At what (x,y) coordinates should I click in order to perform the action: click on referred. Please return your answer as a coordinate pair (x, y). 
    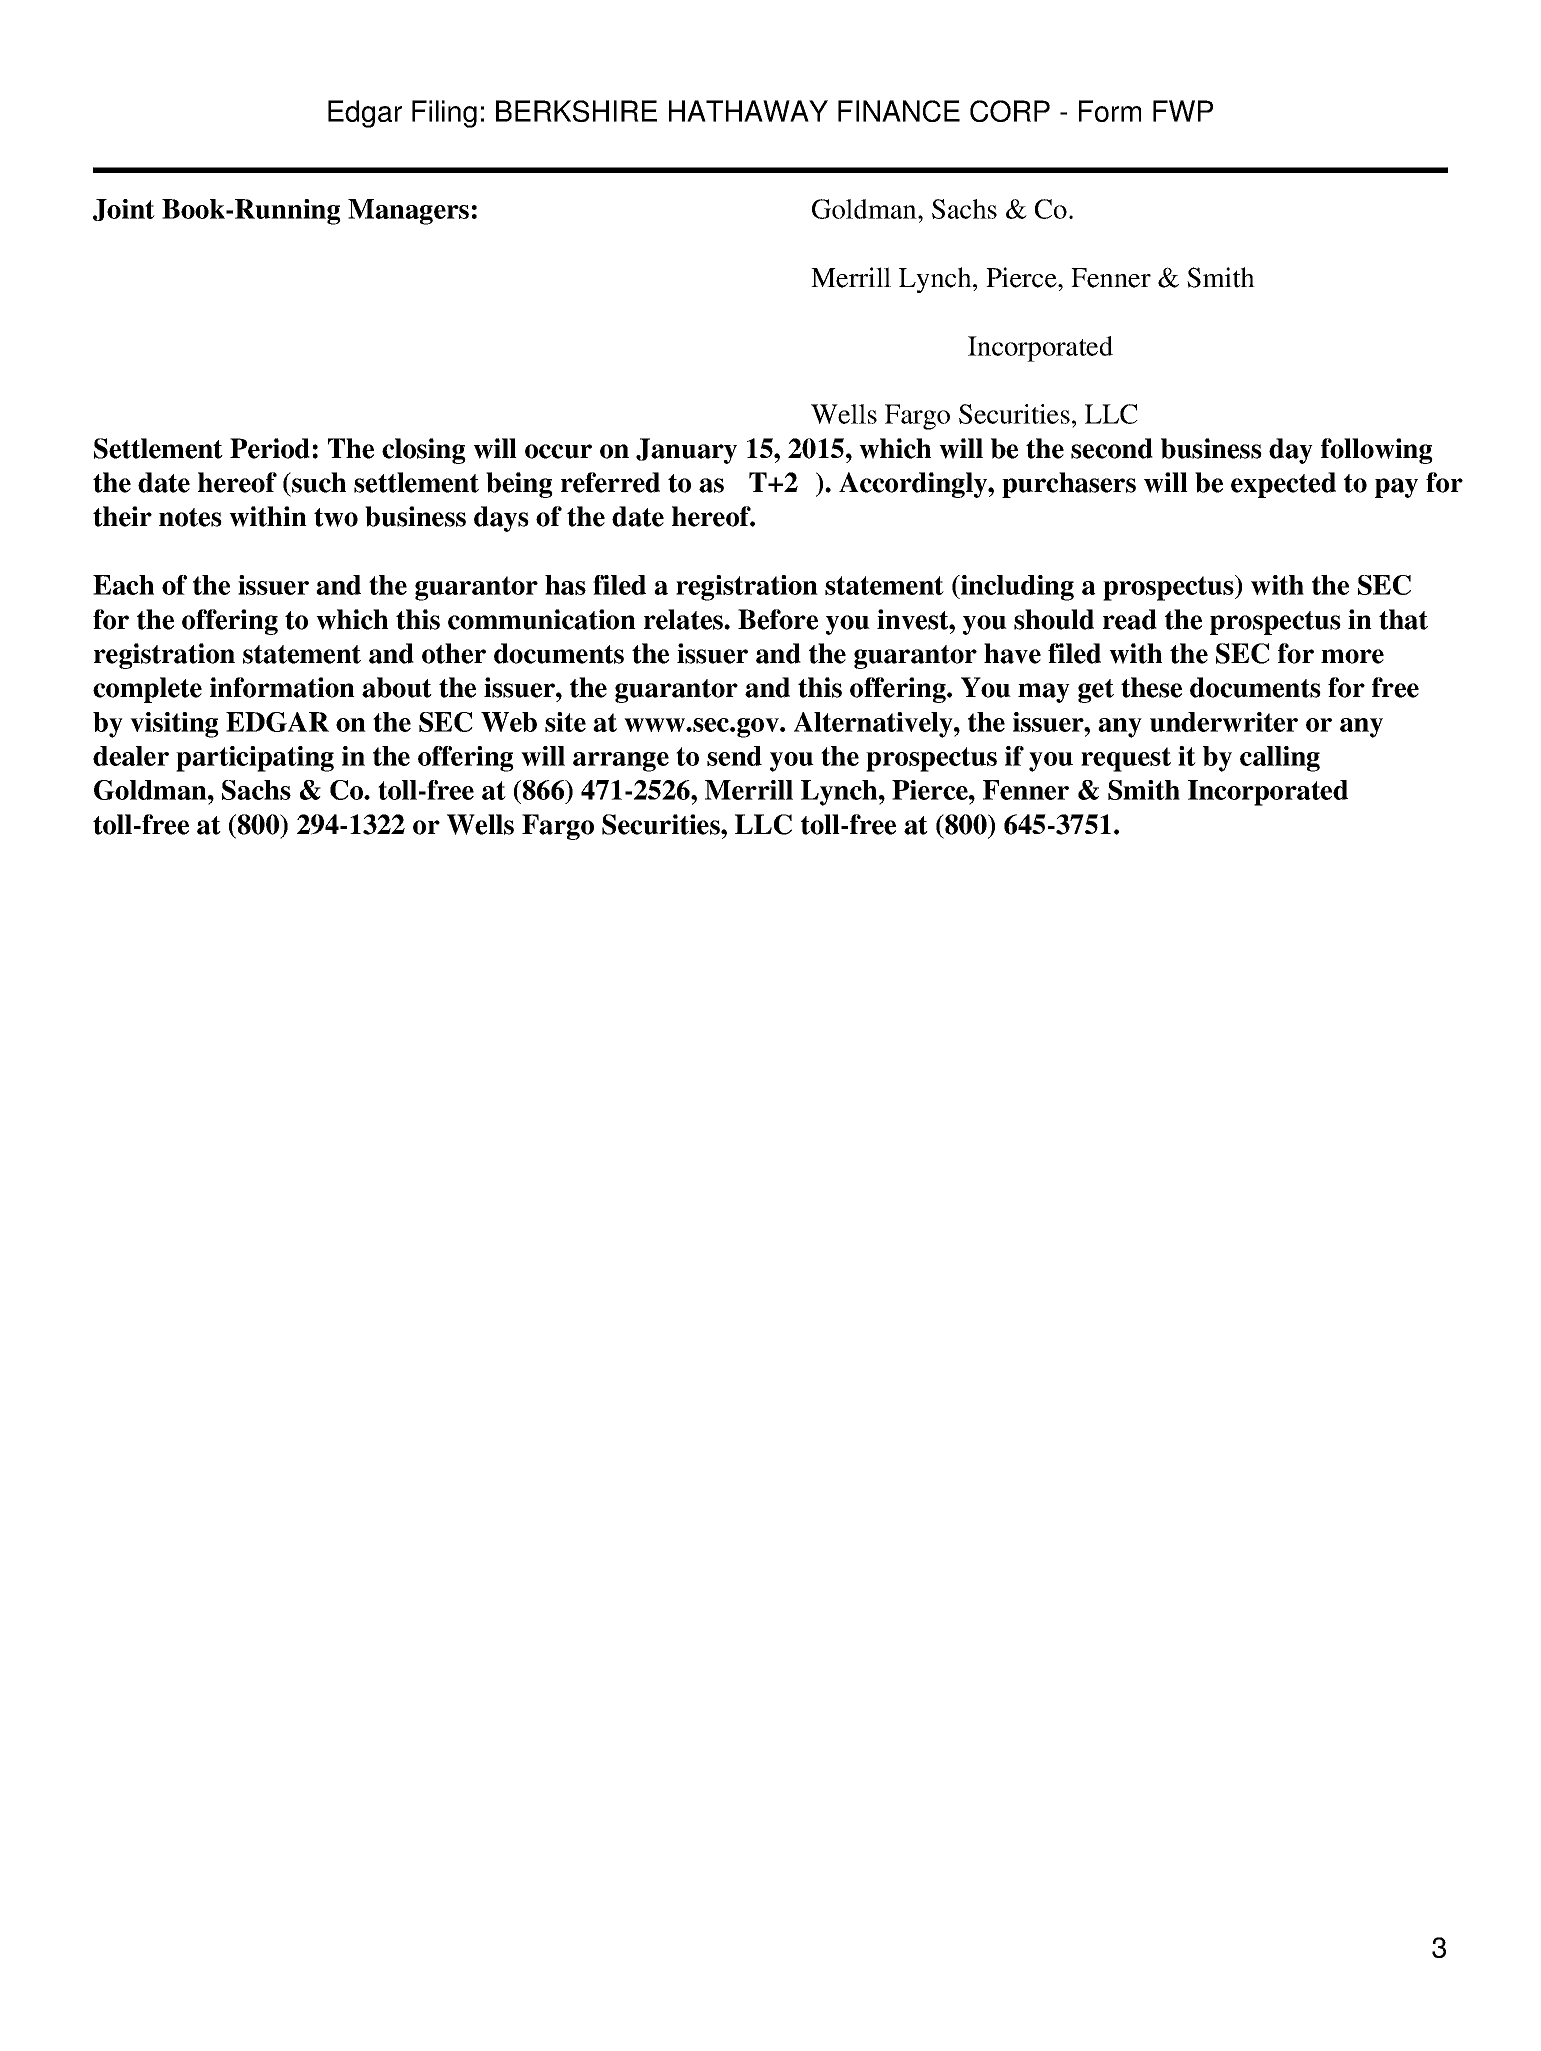
    Looking at the image, I should click on (610, 482).
